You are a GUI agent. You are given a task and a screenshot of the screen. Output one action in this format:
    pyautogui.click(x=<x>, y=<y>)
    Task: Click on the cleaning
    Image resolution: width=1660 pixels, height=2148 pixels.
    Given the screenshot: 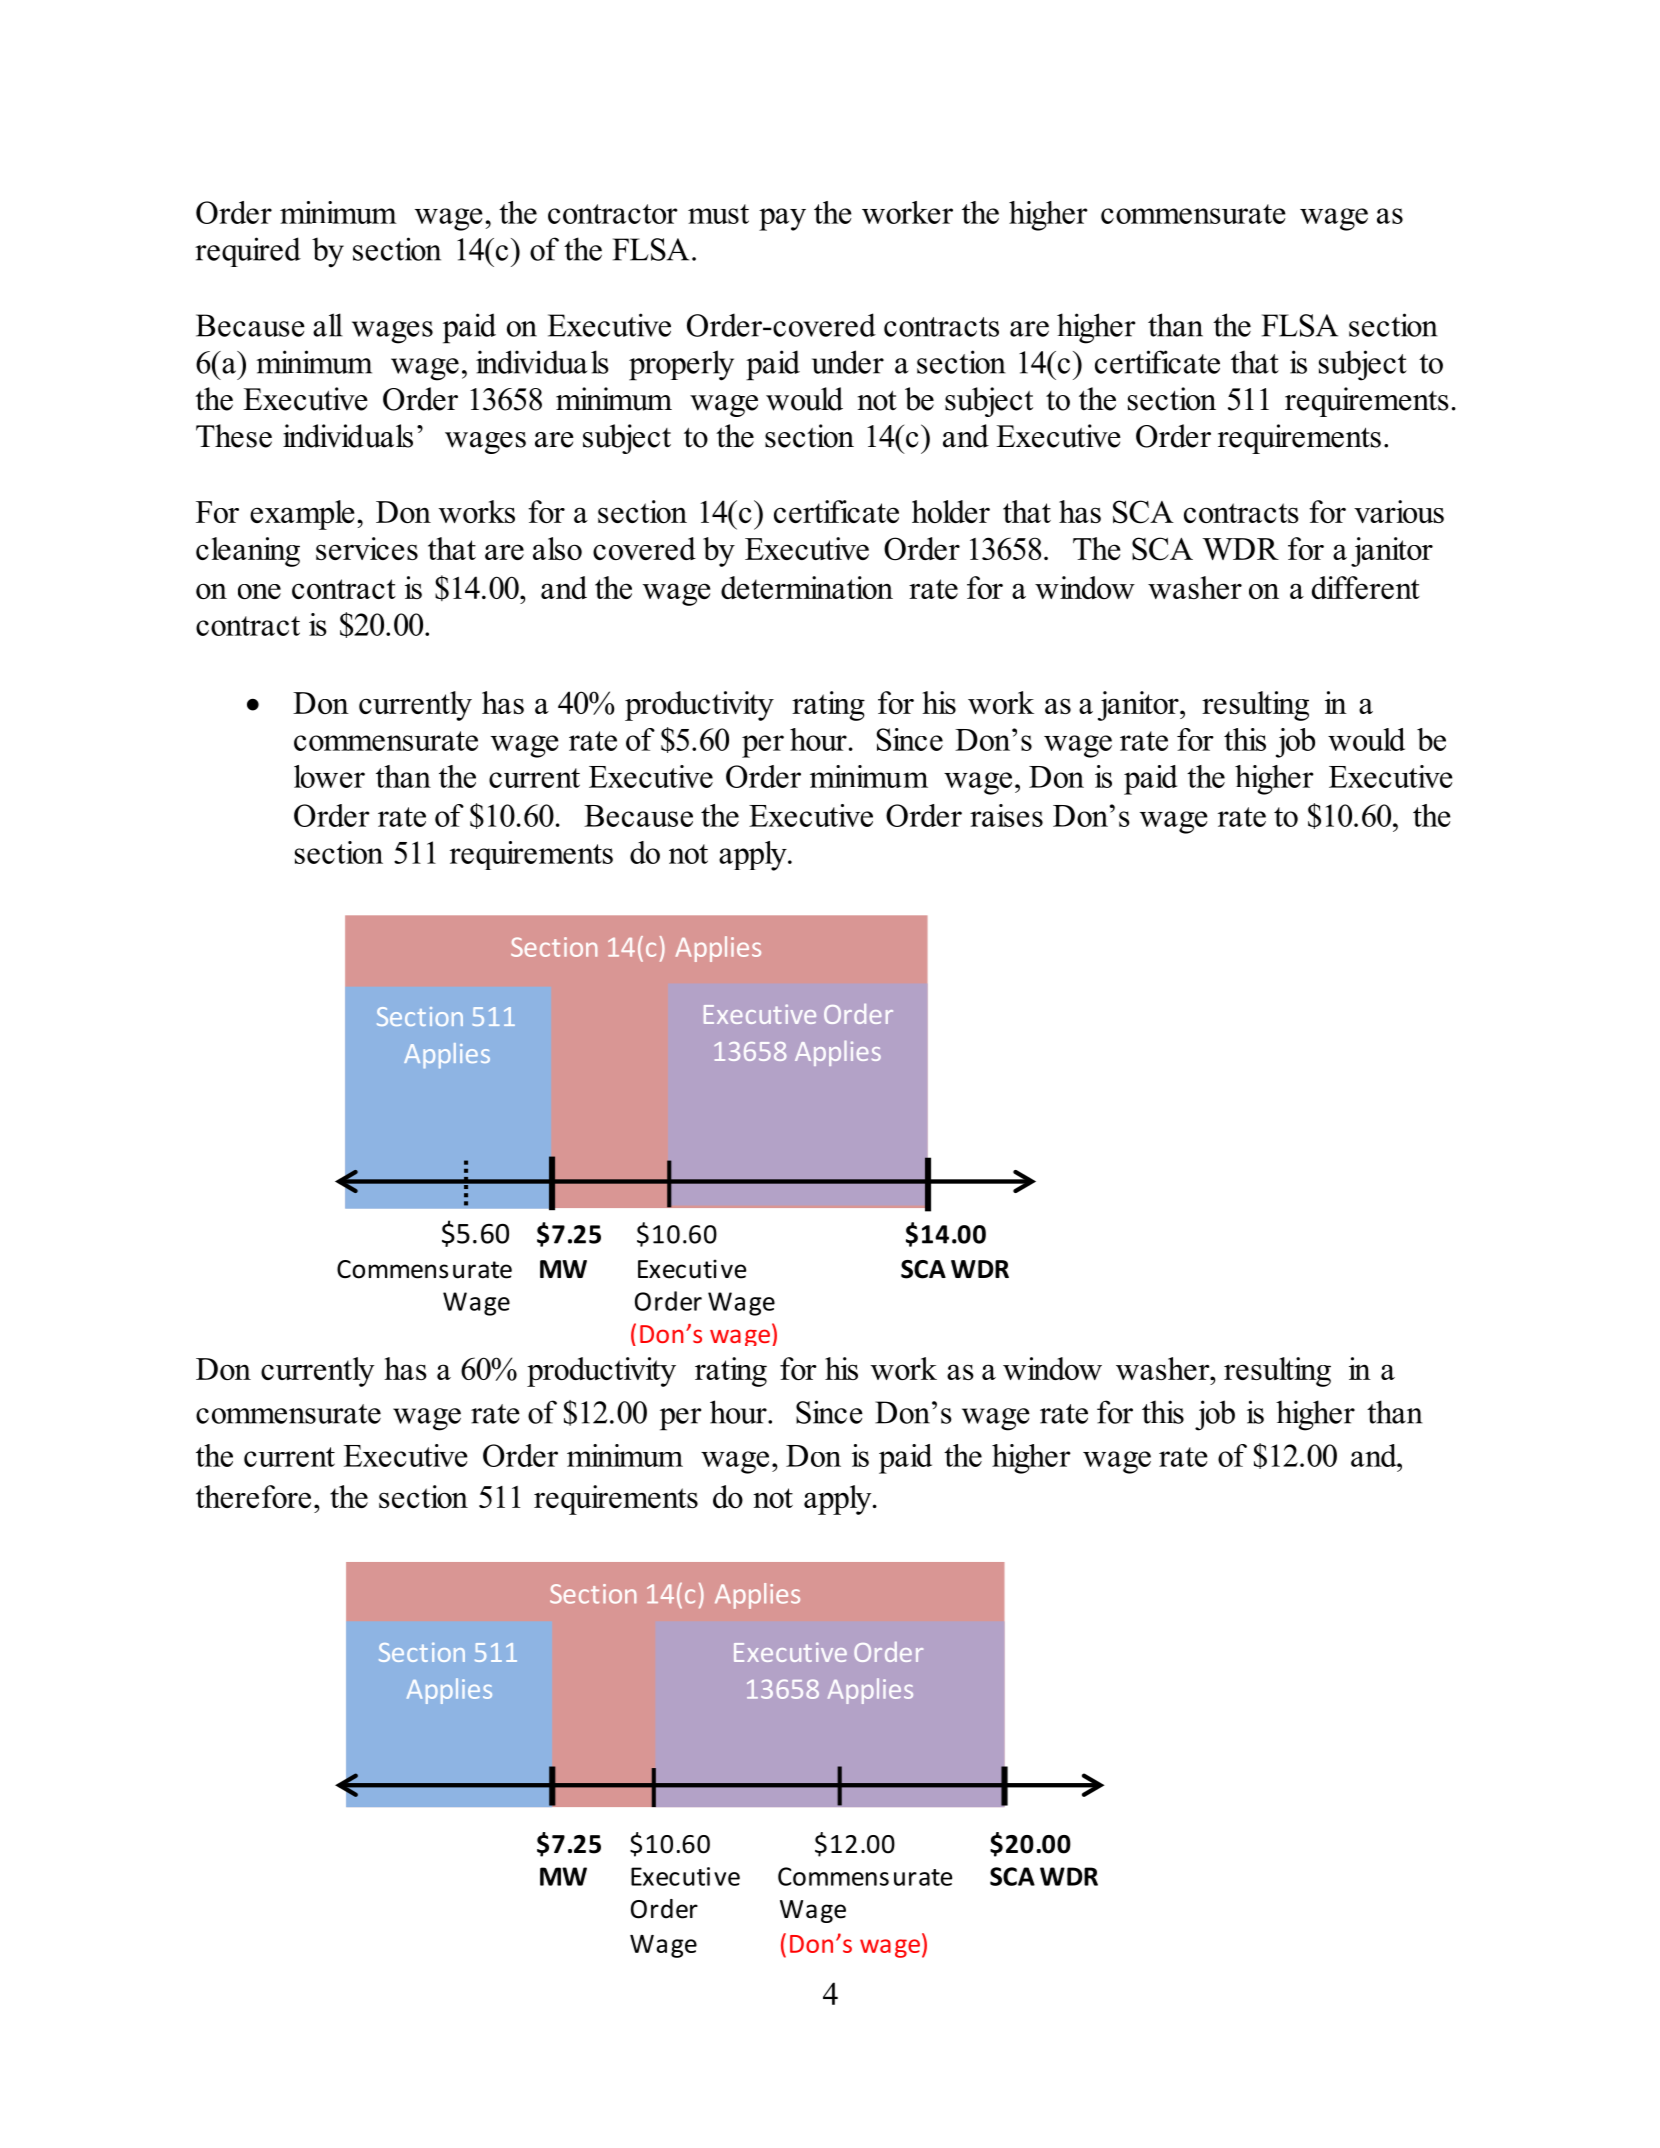 What is the action you would take?
    pyautogui.click(x=248, y=552)
